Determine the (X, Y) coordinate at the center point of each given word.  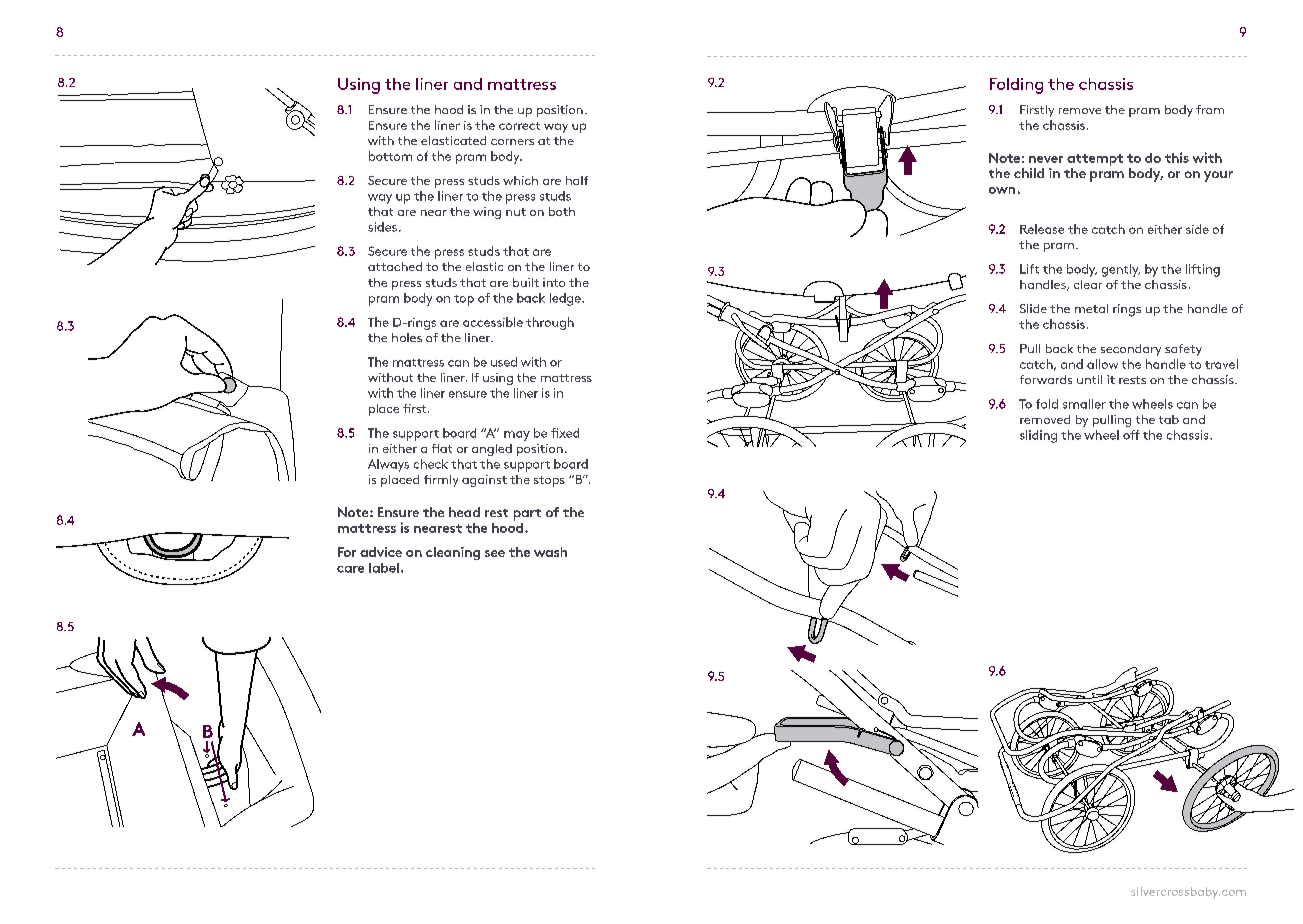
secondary (1131, 350)
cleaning (453, 553)
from (1210, 109)
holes (407, 337)
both (562, 211)
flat (442, 448)
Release (1042, 229)
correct (519, 126)
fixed (565, 433)
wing (487, 213)
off (1131, 435)
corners (512, 142)
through (550, 323)
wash (550, 552)
